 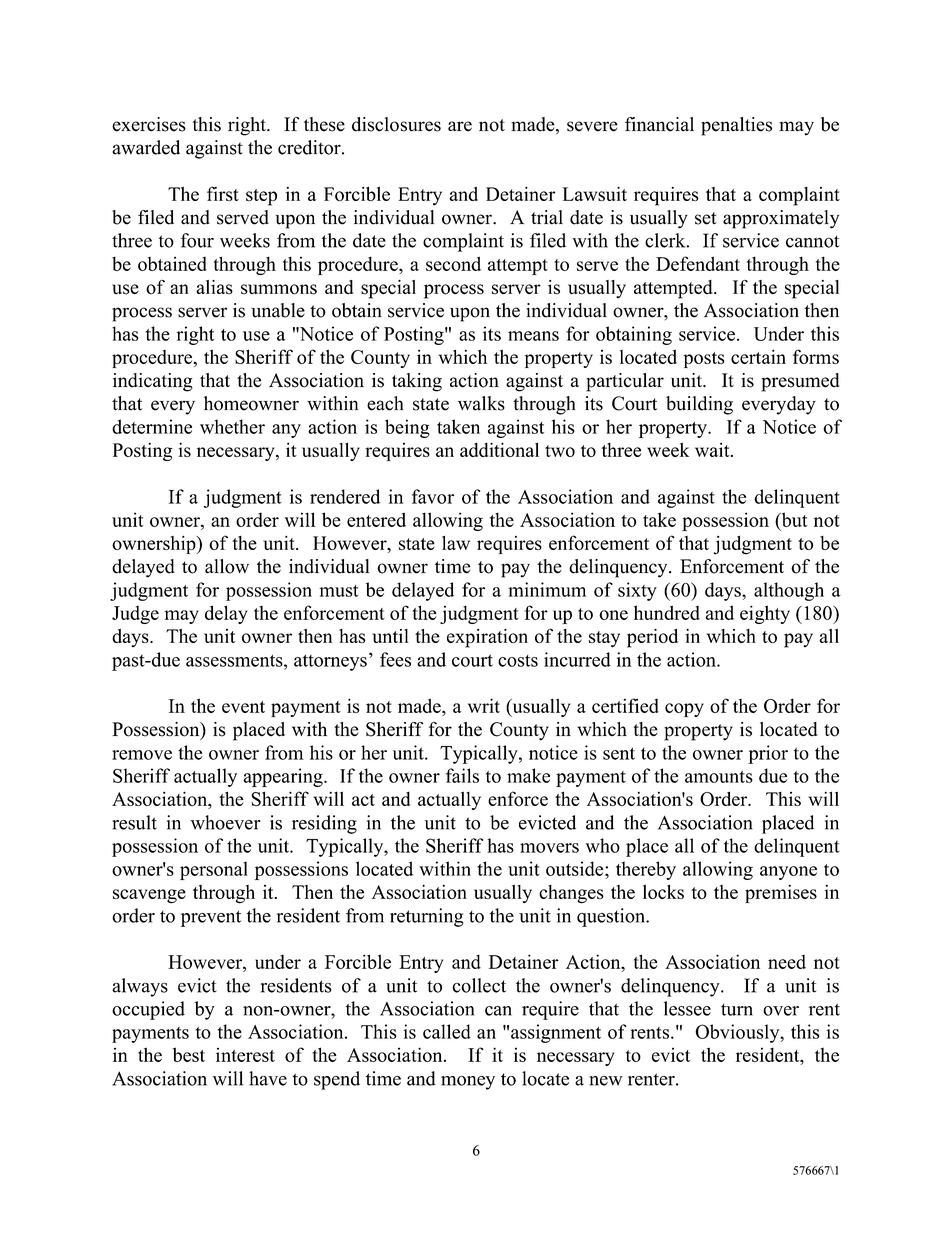 What do you see at coordinates (736, 126) in the page?
I see `penalties` at bounding box center [736, 126].
